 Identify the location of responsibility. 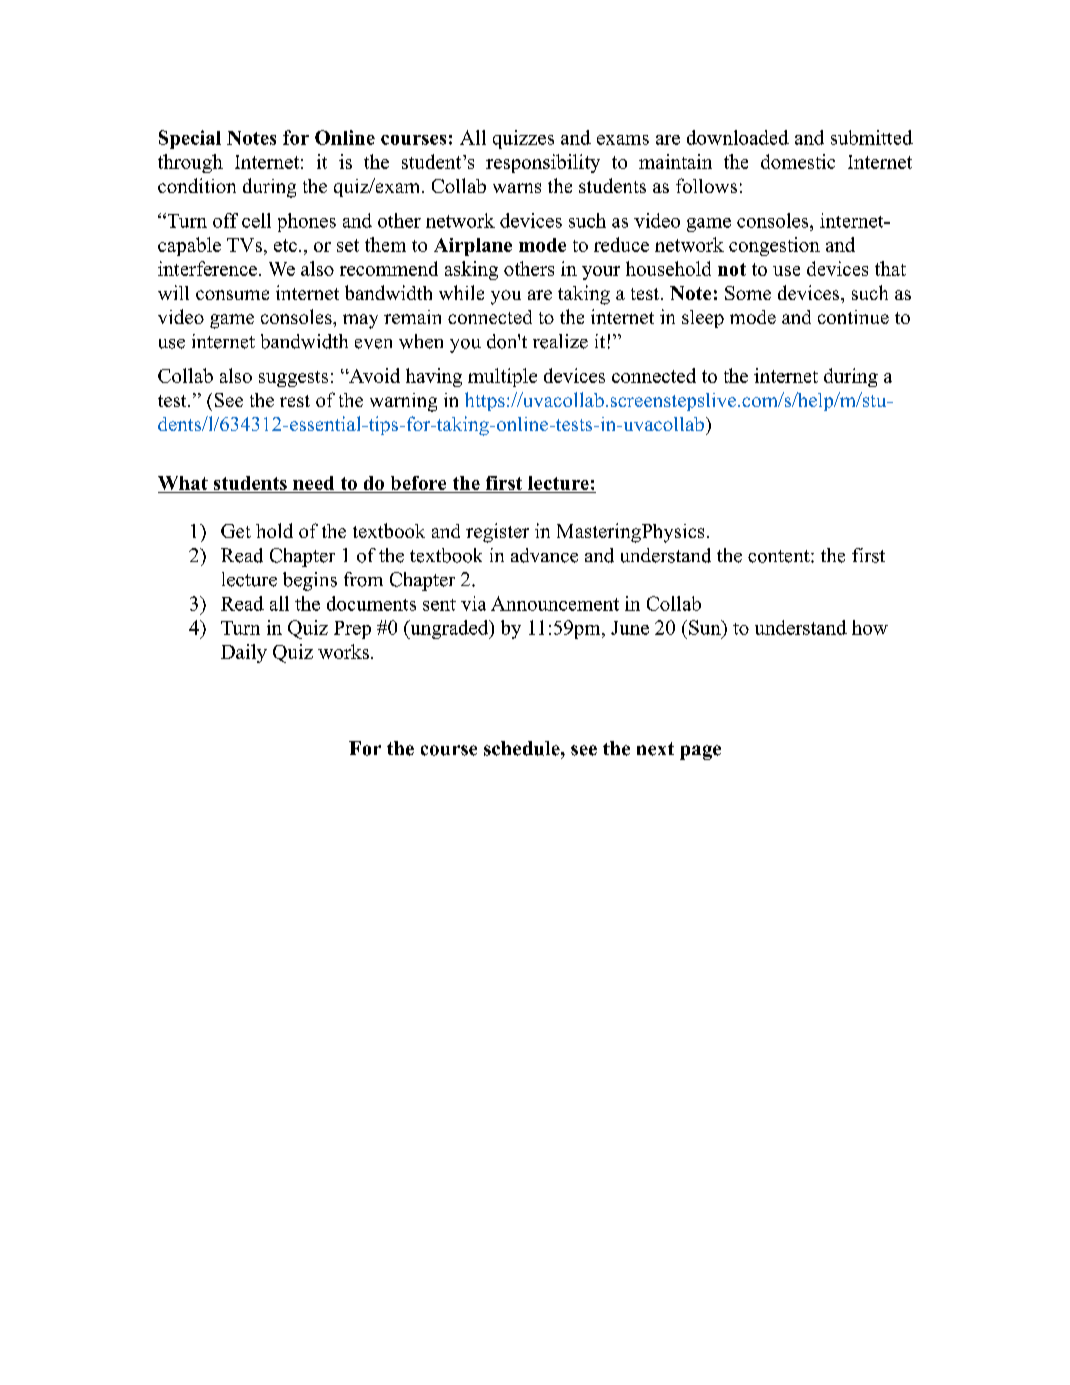
(543, 163).
